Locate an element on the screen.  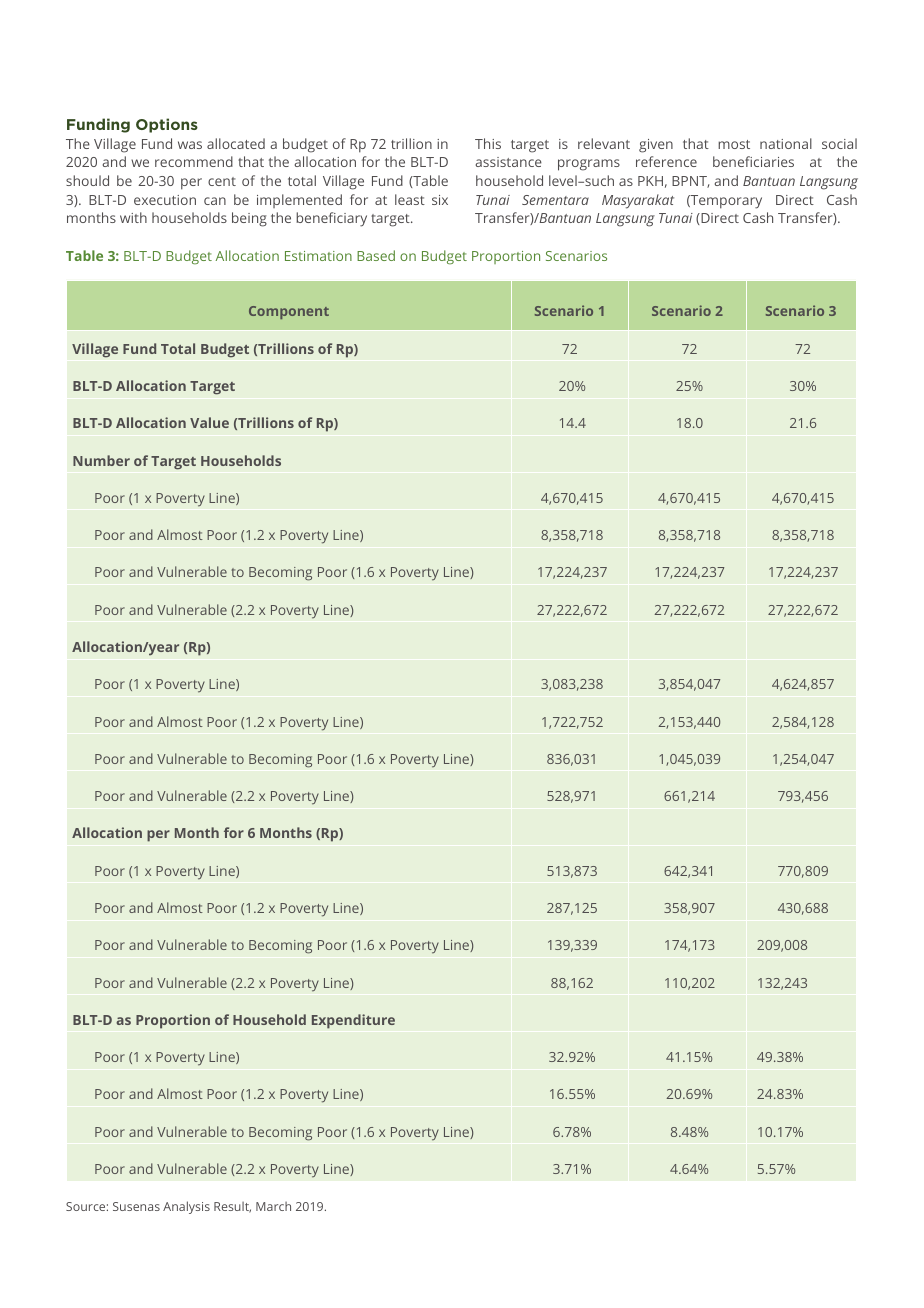
Analysis is located at coordinates (186, 1207).
